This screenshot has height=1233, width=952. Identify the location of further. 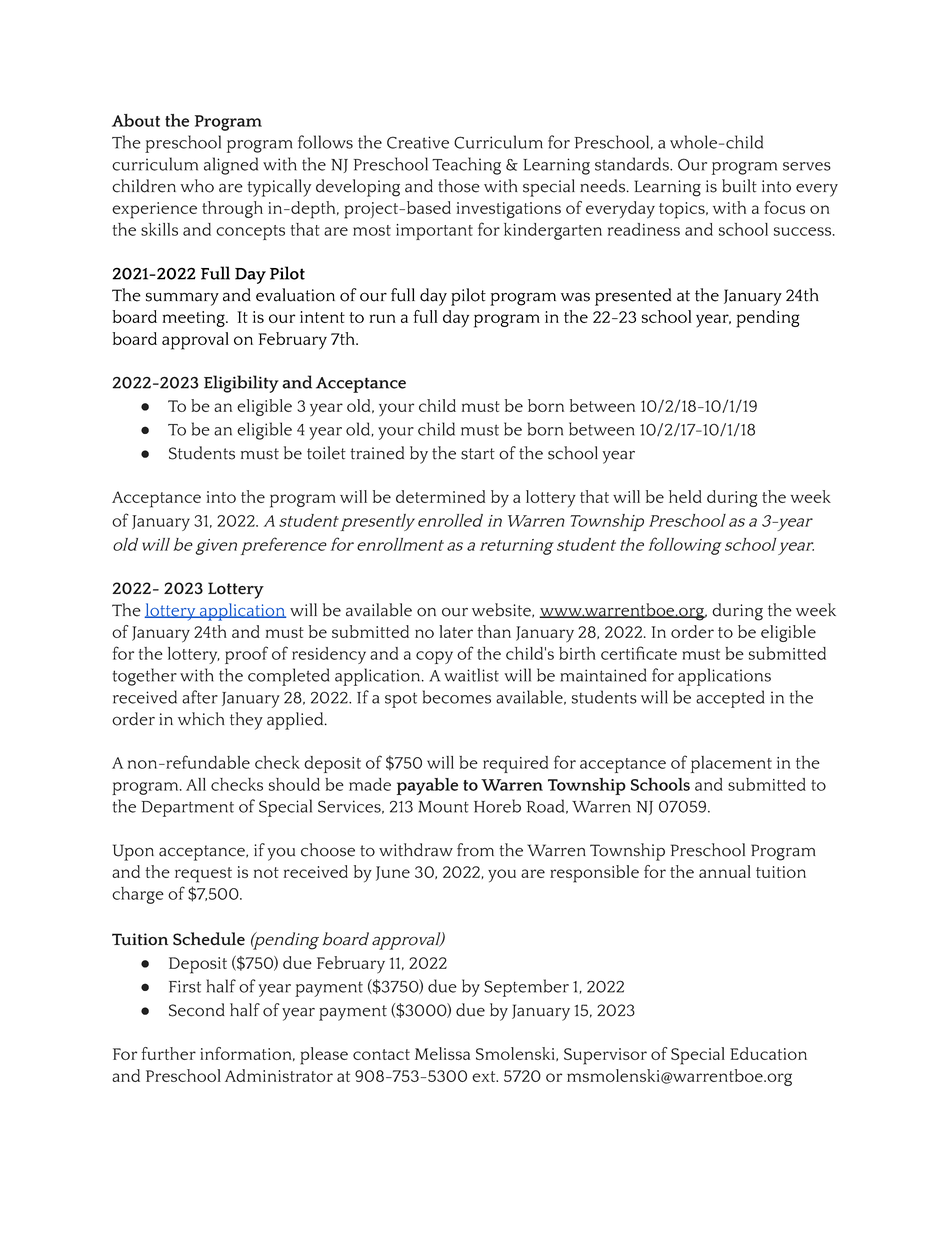
(168, 1053).
